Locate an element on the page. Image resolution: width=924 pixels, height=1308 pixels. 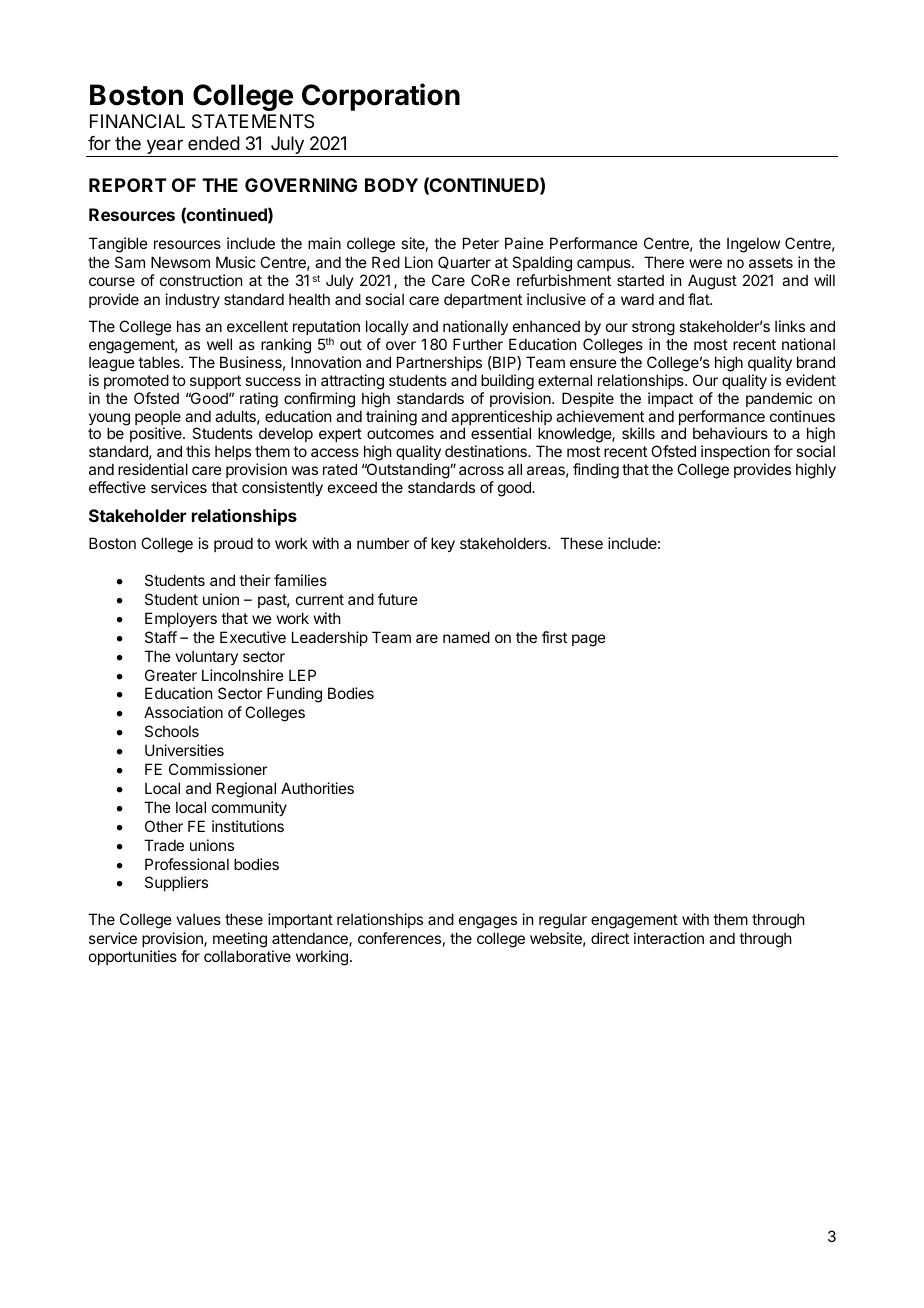
assets is located at coordinates (771, 262).
